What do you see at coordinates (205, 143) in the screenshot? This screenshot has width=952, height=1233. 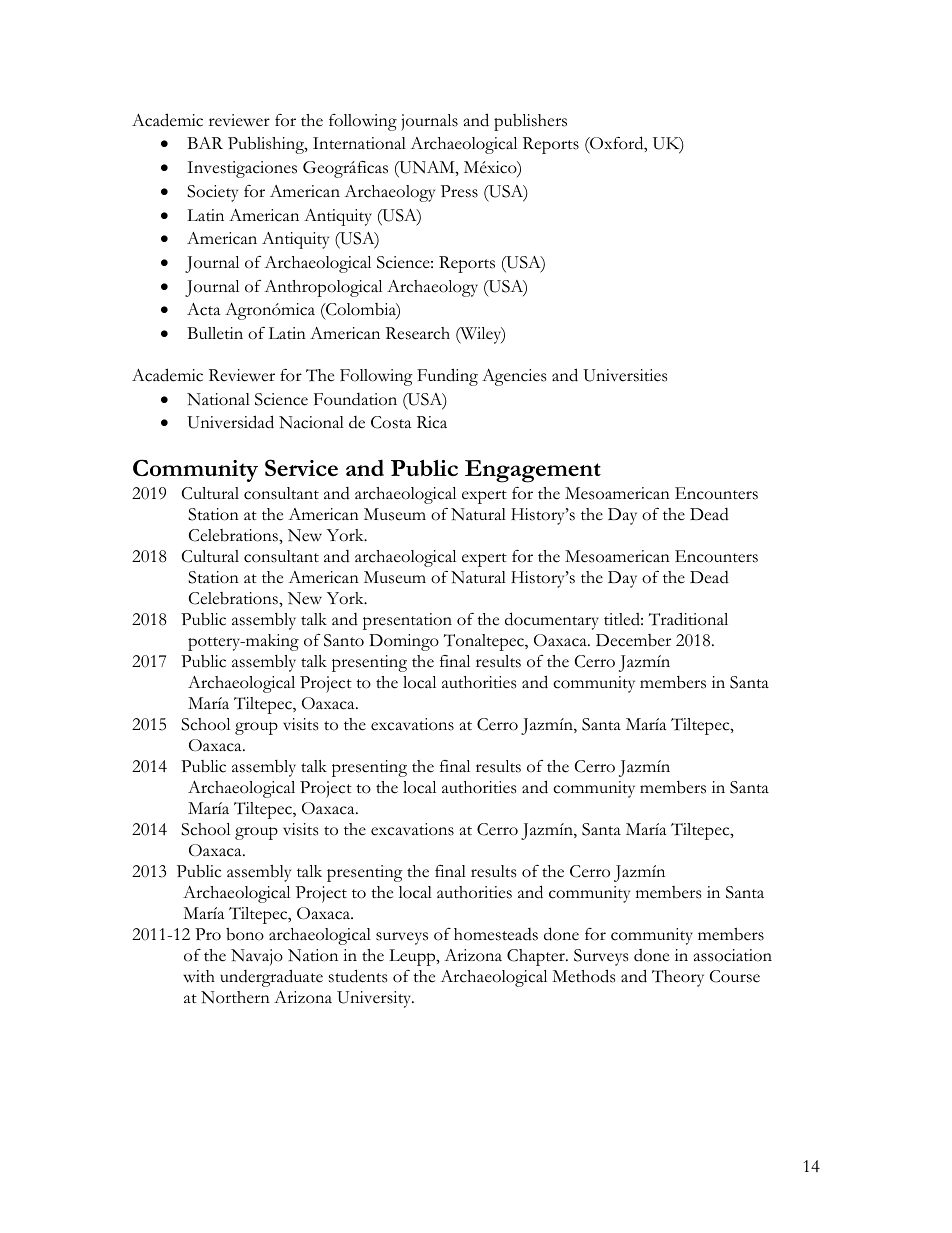 I see `BAR` at bounding box center [205, 143].
